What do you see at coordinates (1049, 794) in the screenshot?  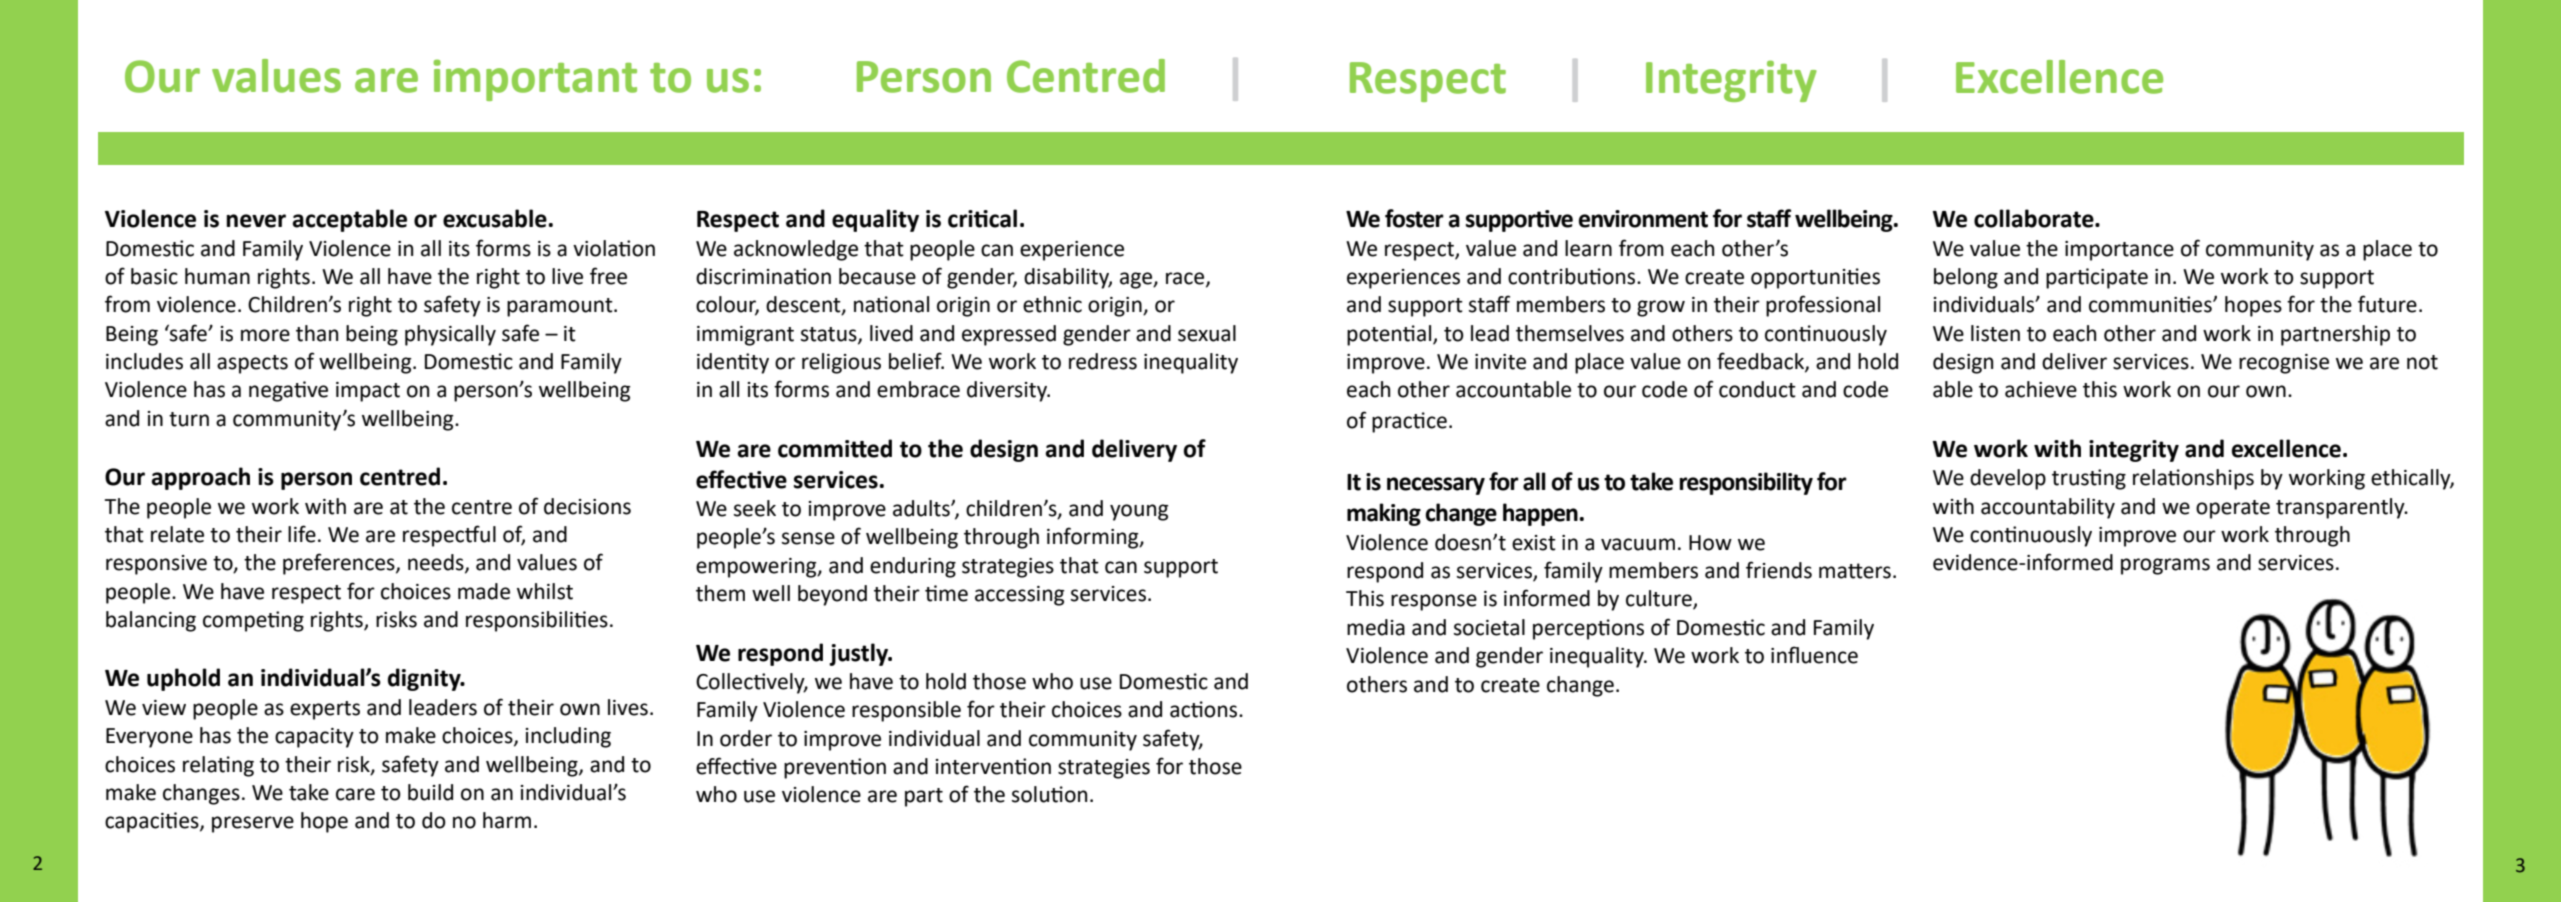 I see `solution` at bounding box center [1049, 794].
